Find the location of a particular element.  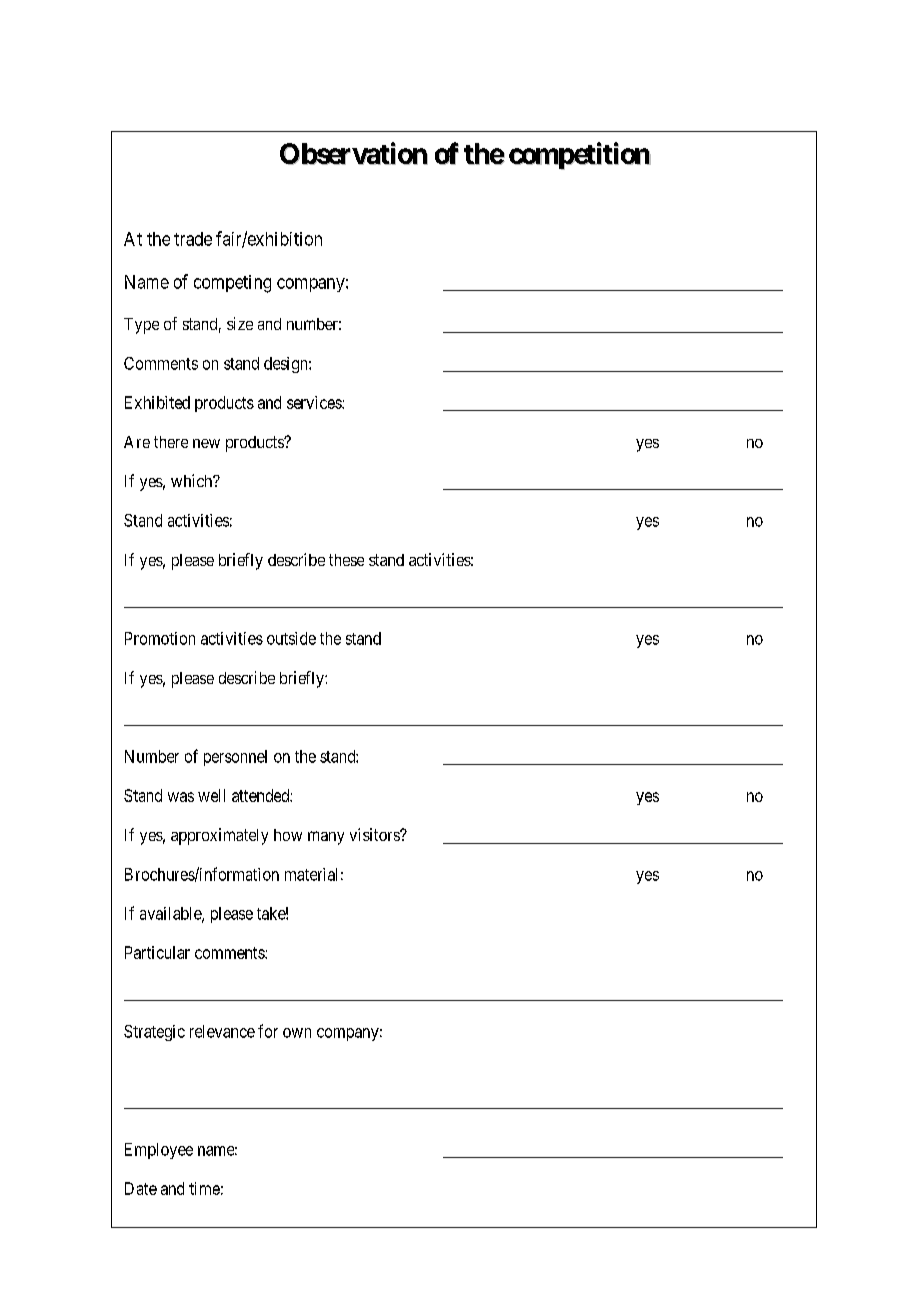

available is located at coordinates (171, 914).
